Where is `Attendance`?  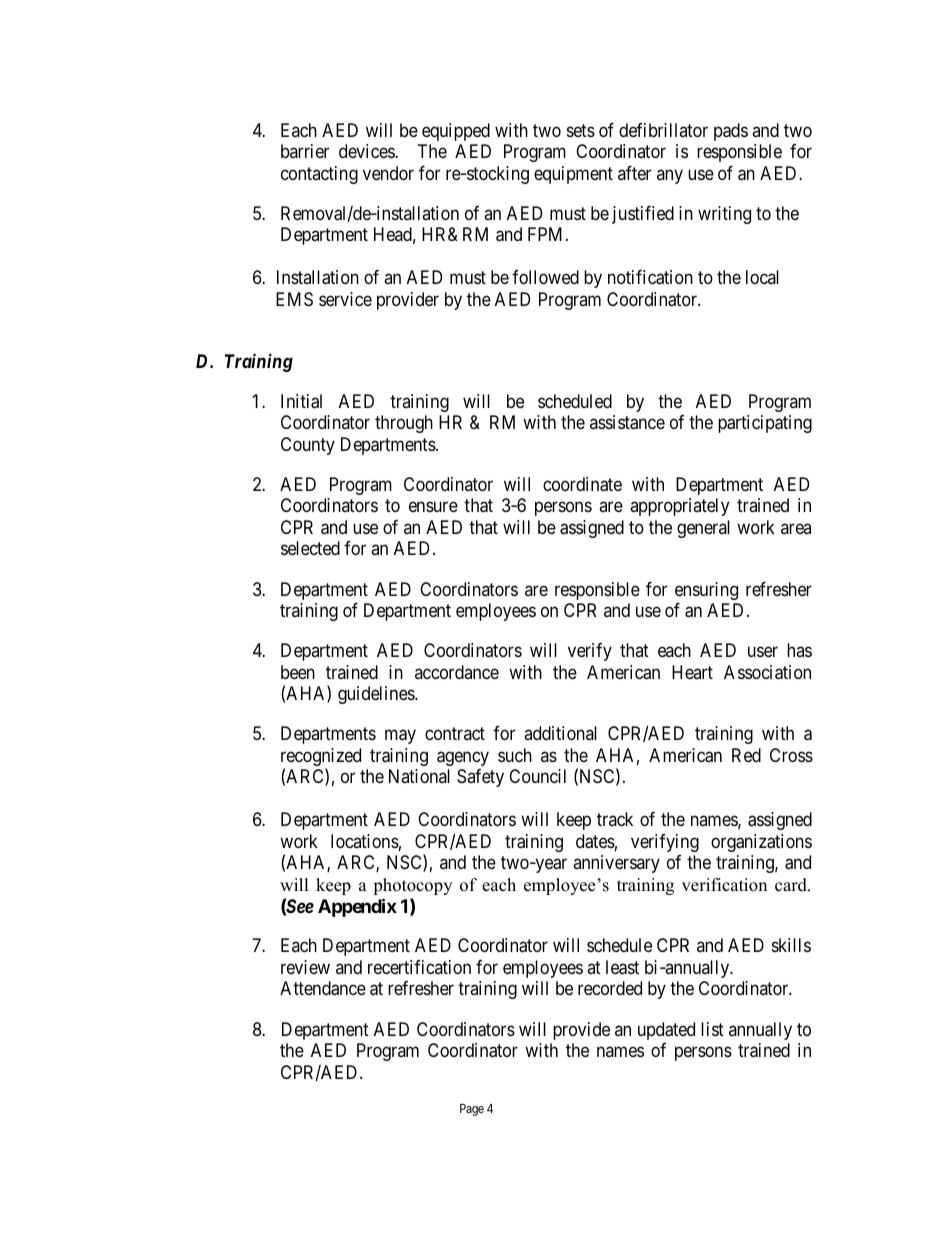
Attendance is located at coordinates (323, 988).
